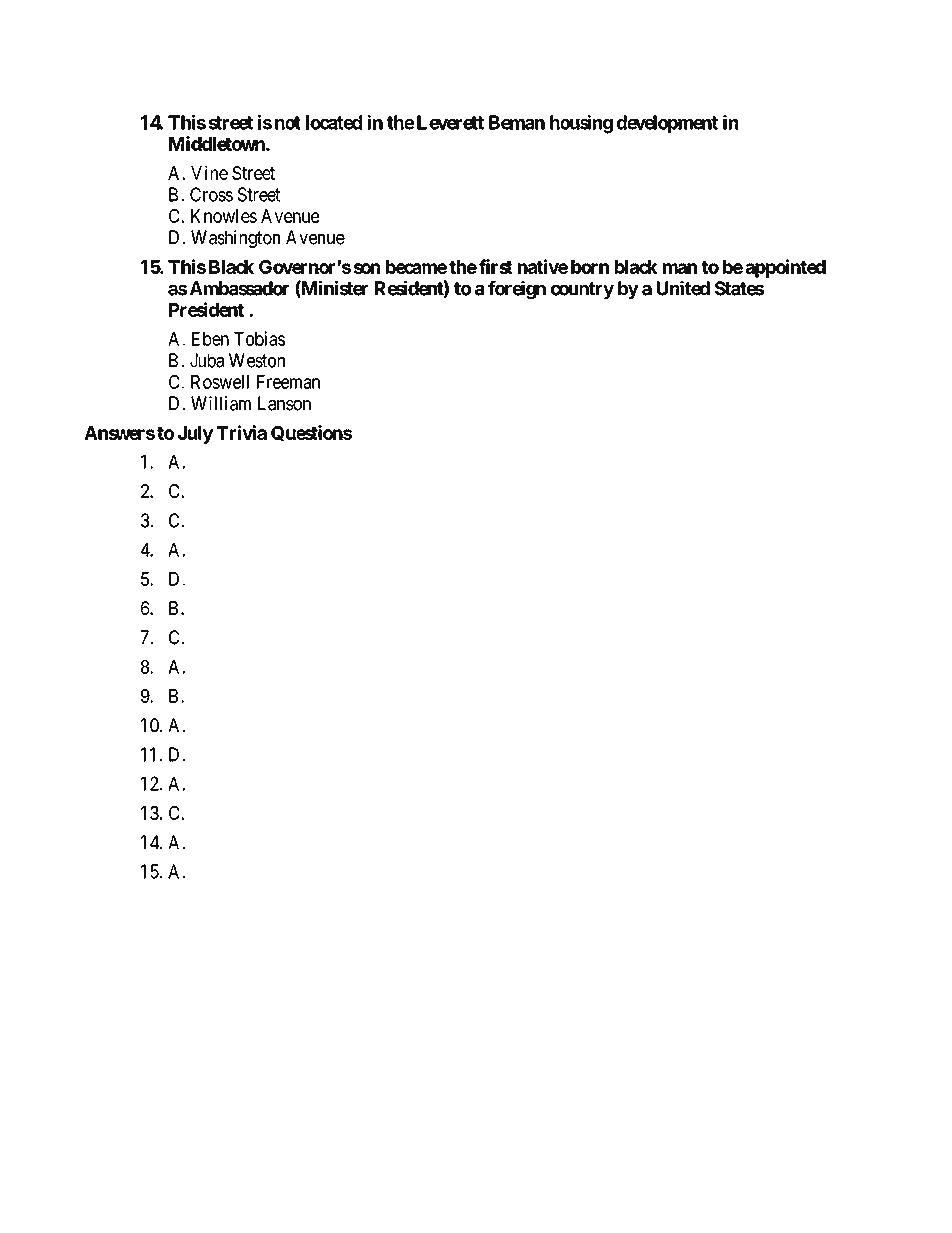 The width and height of the image is (952, 1233). Describe the element at coordinates (288, 123) in the image. I see `not` at that location.
